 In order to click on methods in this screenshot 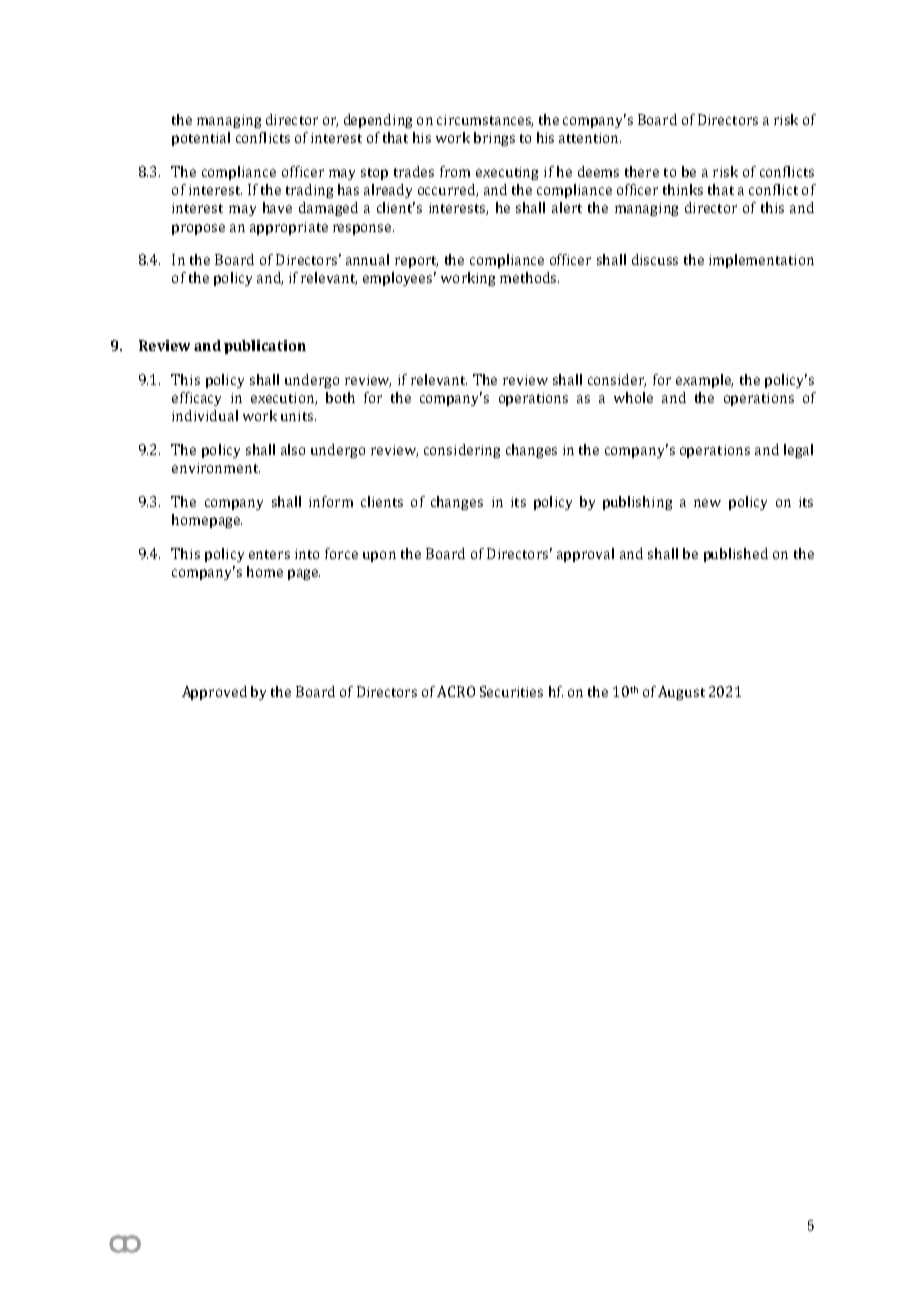, I will do `click(529, 277)`.
